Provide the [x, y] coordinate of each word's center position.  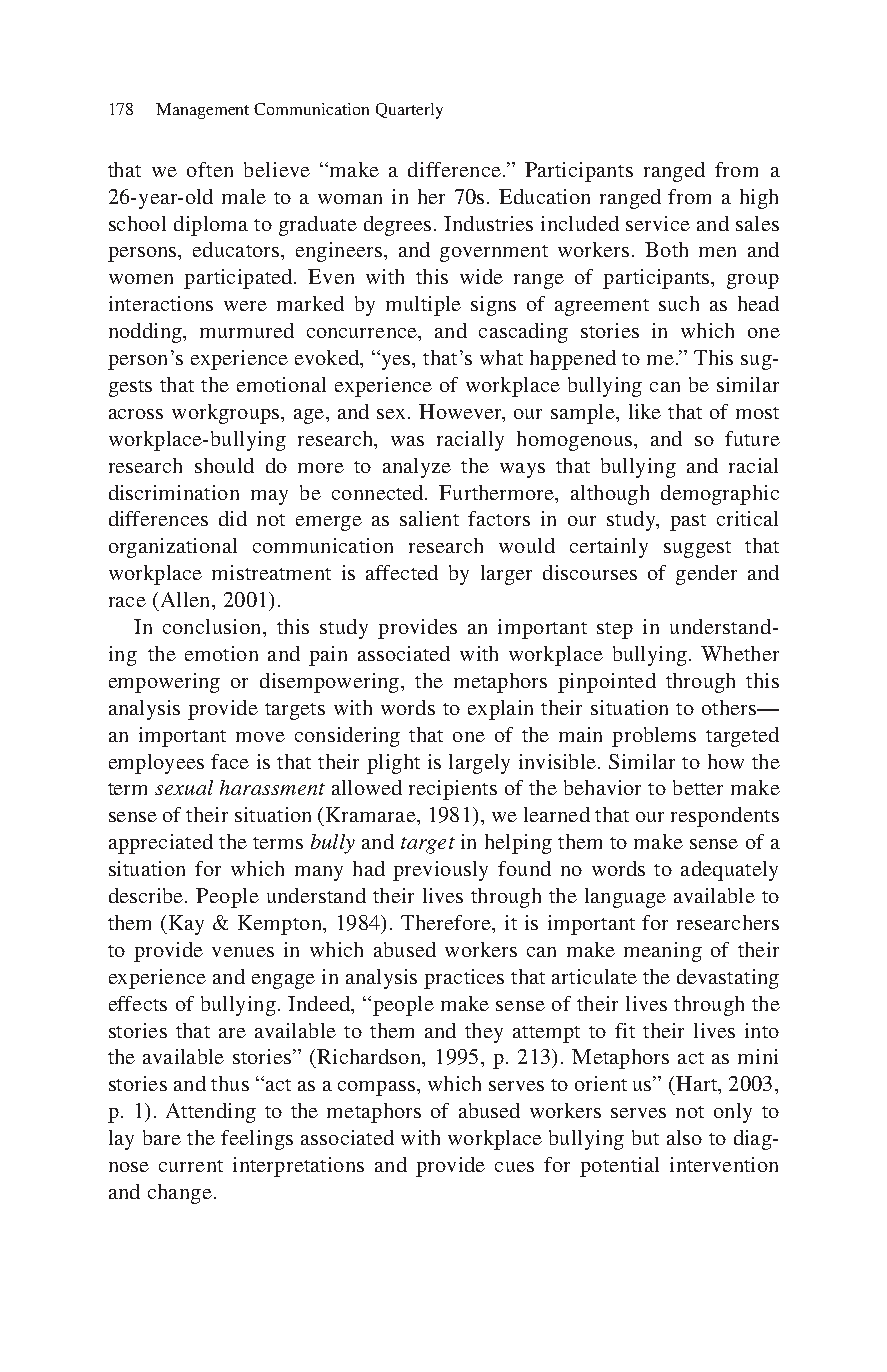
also [684, 1137]
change [180, 1194]
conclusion [214, 628]
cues [514, 1167]
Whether [740, 653]
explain [500, 710]
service [658, 223]
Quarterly [409, 111]
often [210, 169]
